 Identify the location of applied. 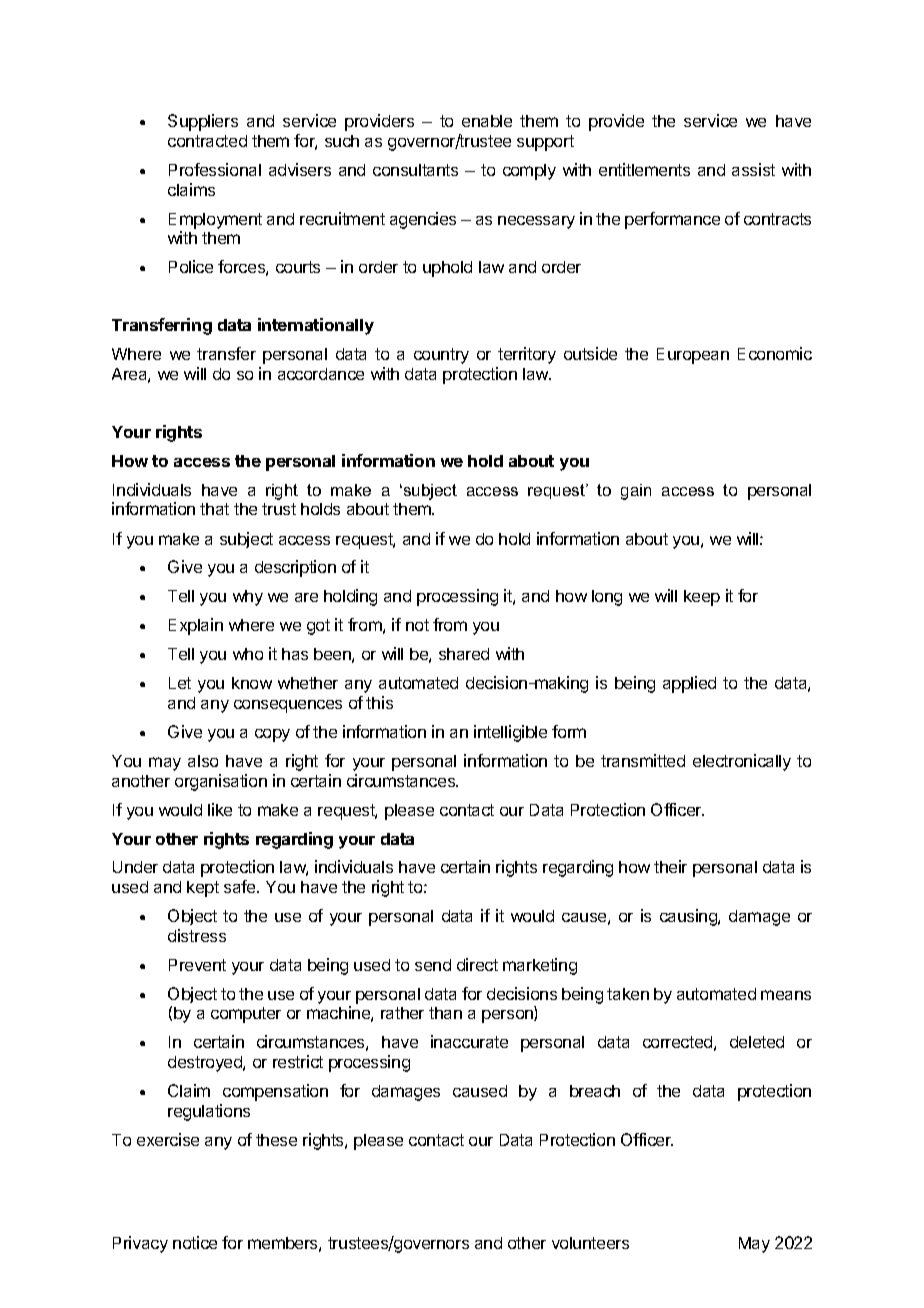
(689, 684).
